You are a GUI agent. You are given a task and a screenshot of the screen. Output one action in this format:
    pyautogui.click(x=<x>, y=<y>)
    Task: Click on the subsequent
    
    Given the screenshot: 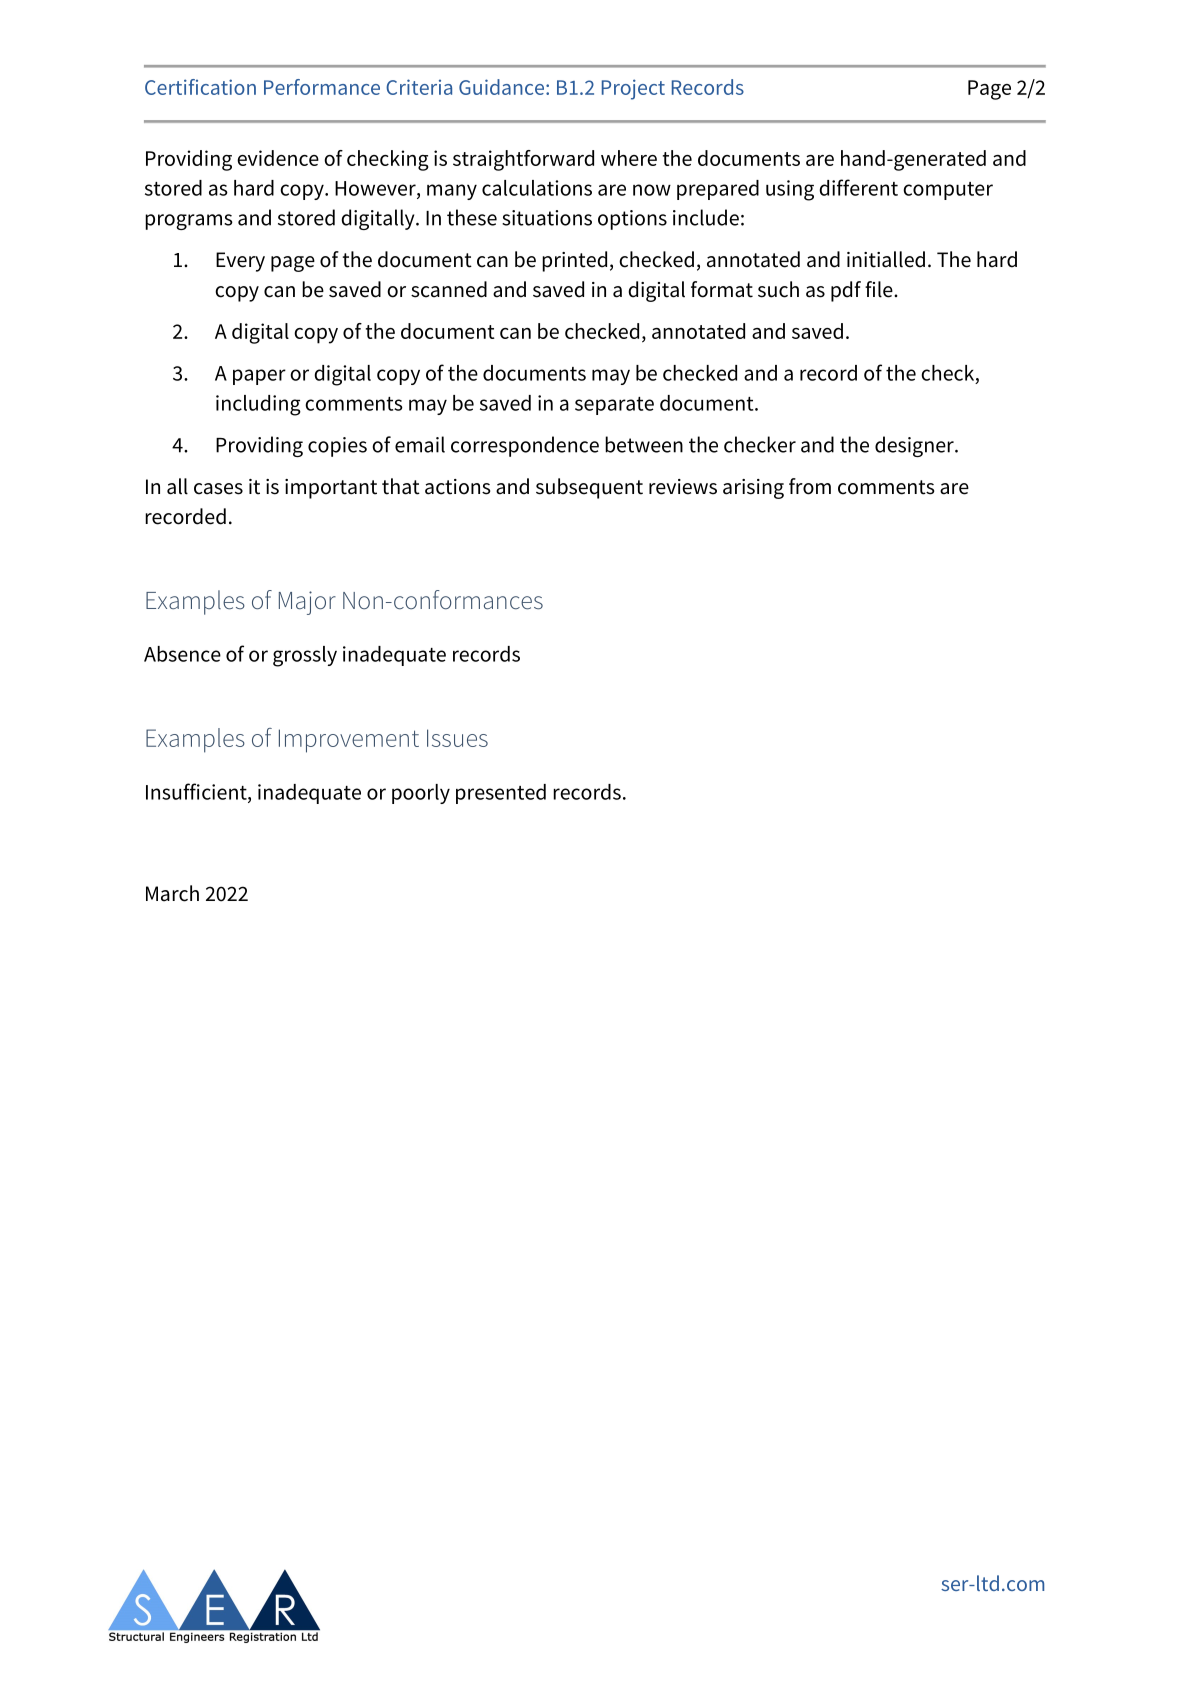 What is the action you would take?
    pyautogui.click(x=589, y=488)
